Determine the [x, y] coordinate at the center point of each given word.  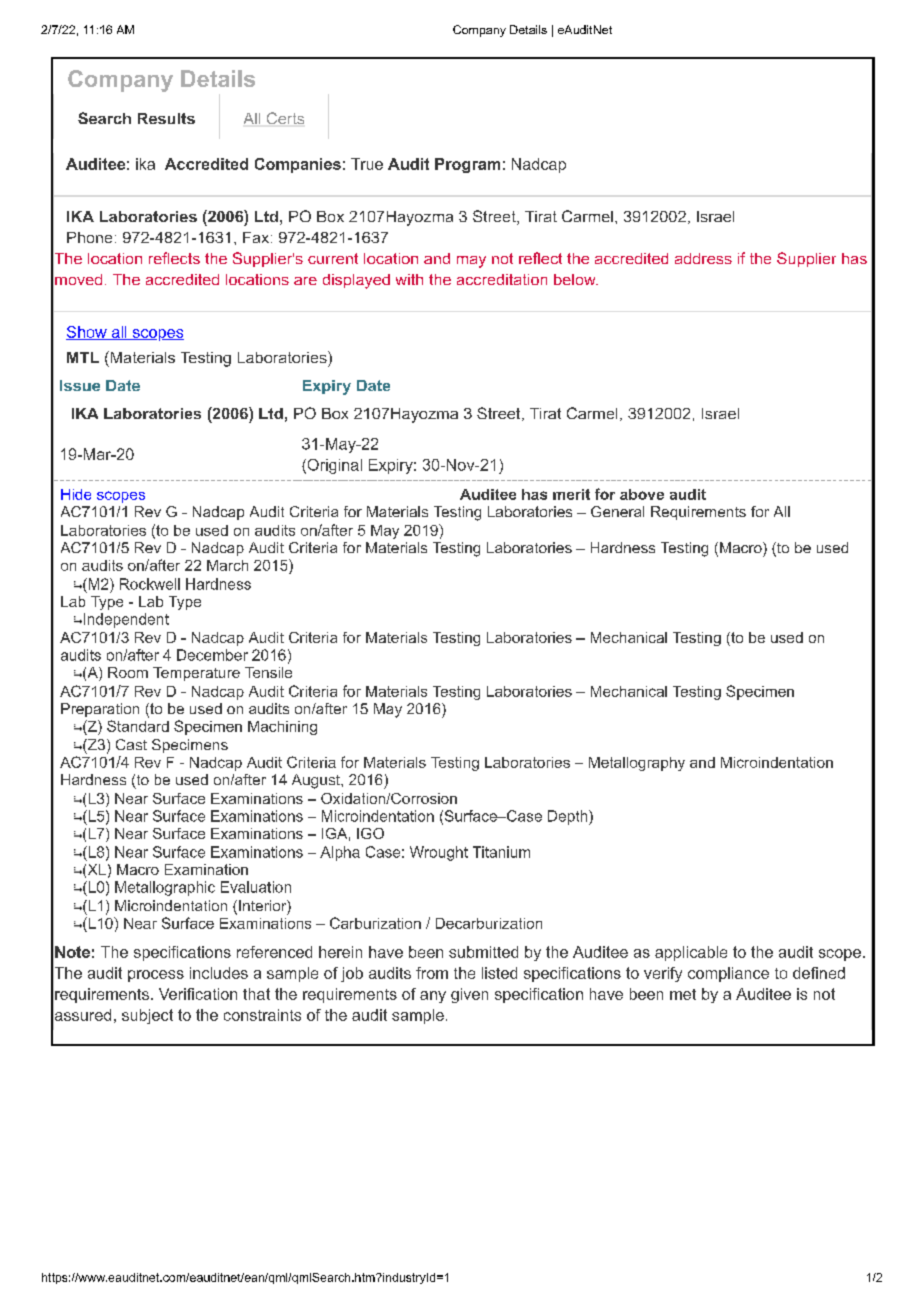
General [617, 511]
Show [87, 333]
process [156, 976]
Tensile [268, 672]
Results [166, 118]
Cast [131, 744]
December [212, 655]
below [576, 279]
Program [467, 165]
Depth [569, 817]
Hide [76, 494]
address [703, 258]
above [642, 494]
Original [333, 466]
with [409, 279]
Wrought [439, 853]
